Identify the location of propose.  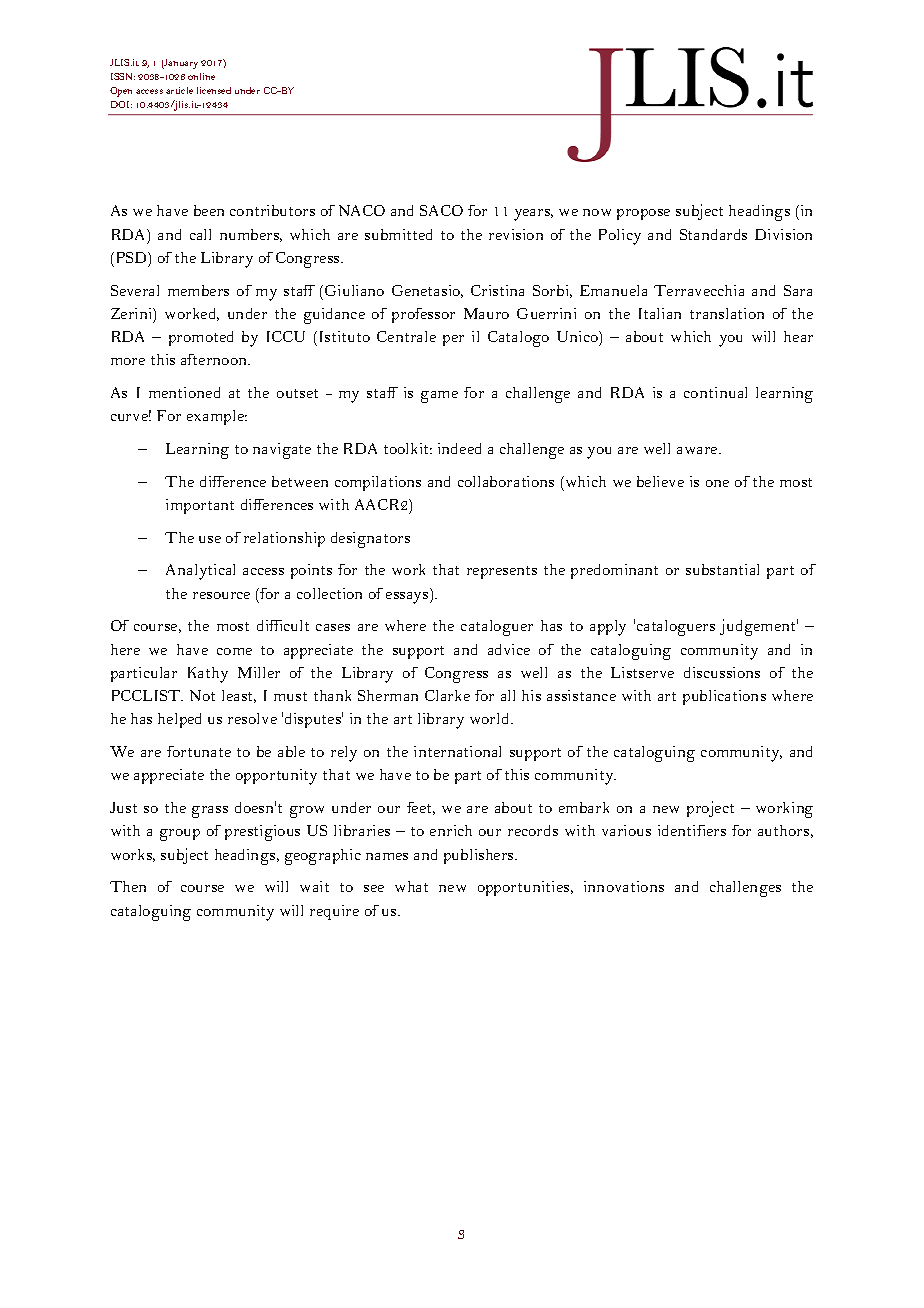
(643, 214).
